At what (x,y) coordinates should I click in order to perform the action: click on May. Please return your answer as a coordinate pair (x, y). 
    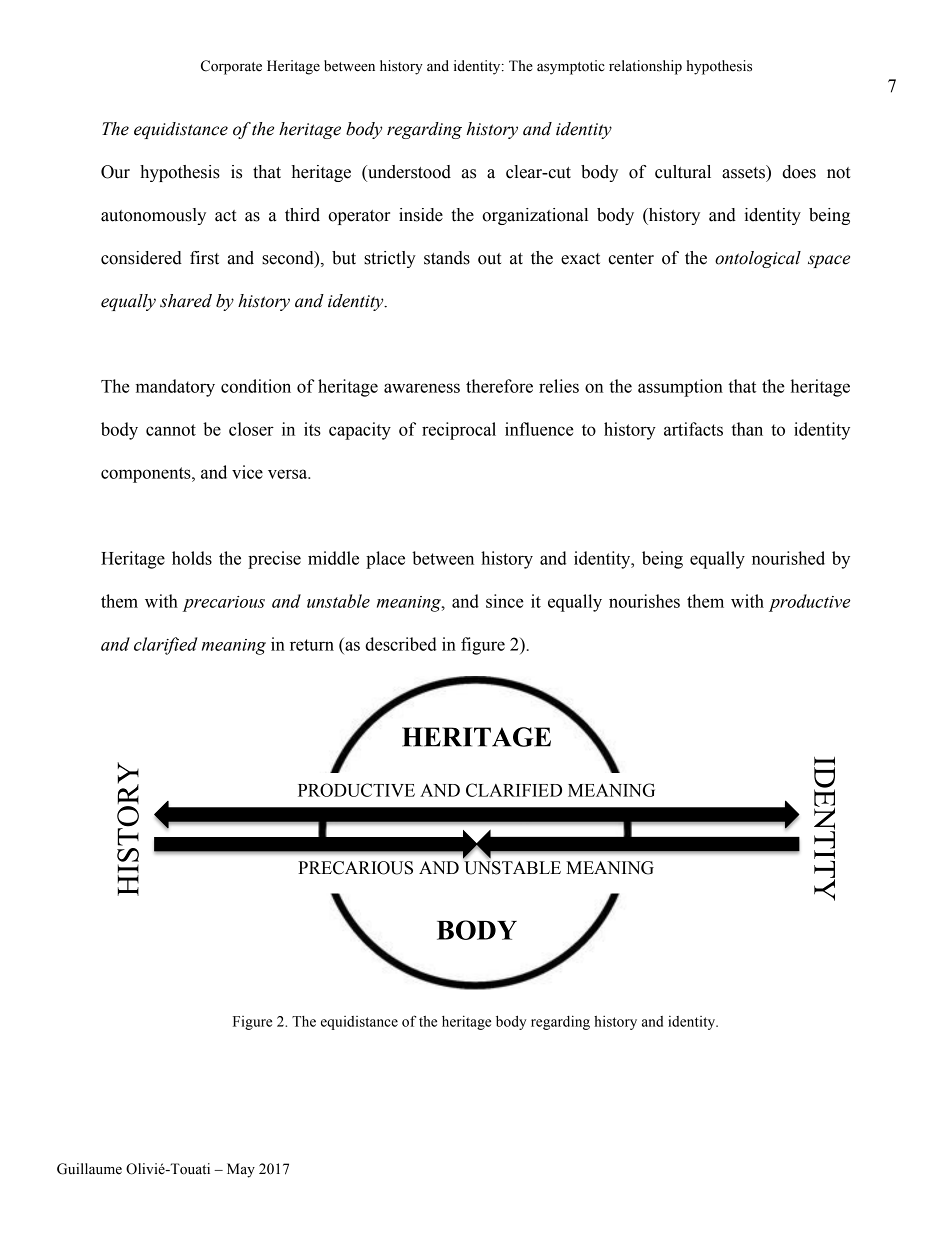
    Looking at the image, I should click on (241, 1170).
